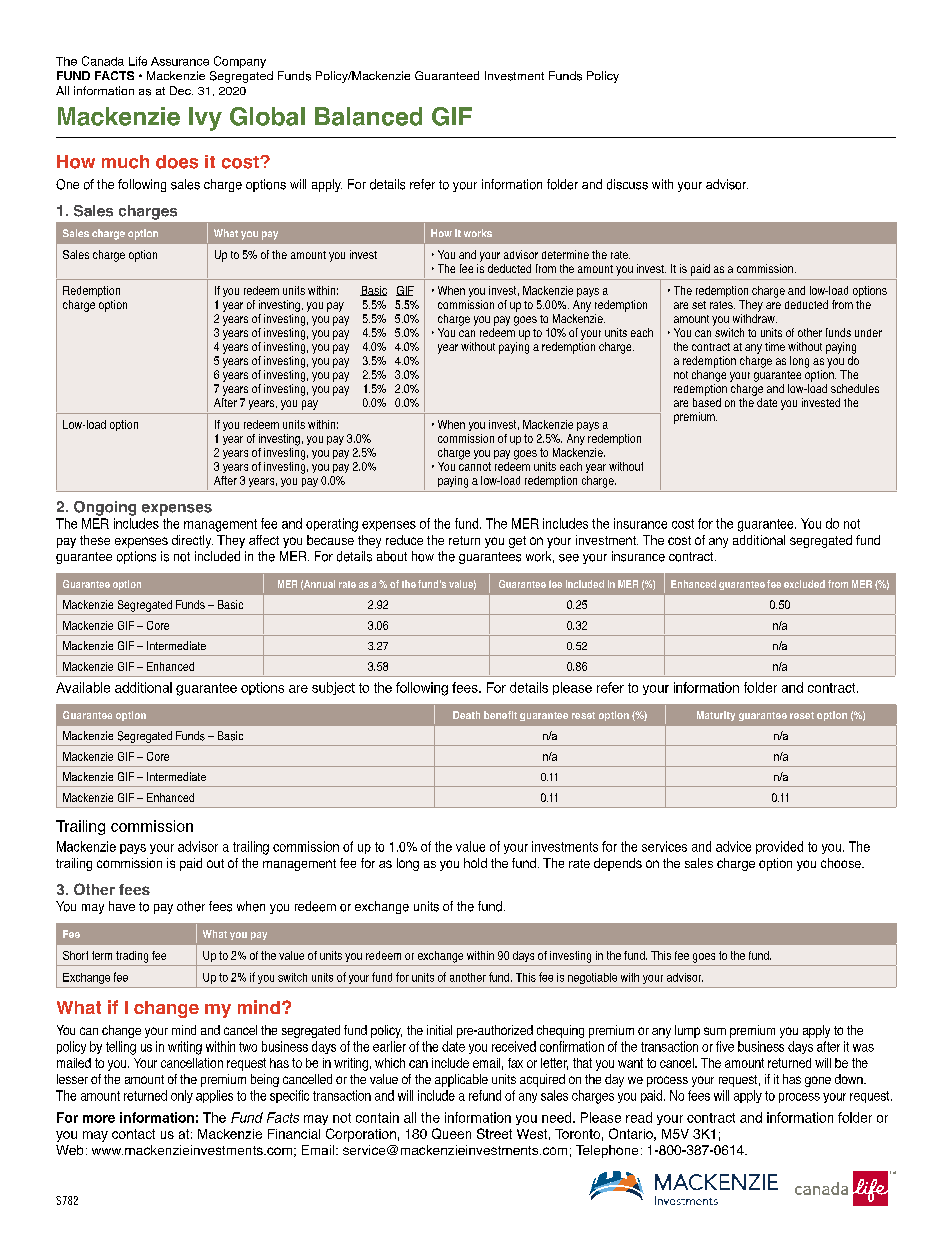 The width and height of the screenshot is (952, 1233). I want to click on excluded, so click(804, 584).
